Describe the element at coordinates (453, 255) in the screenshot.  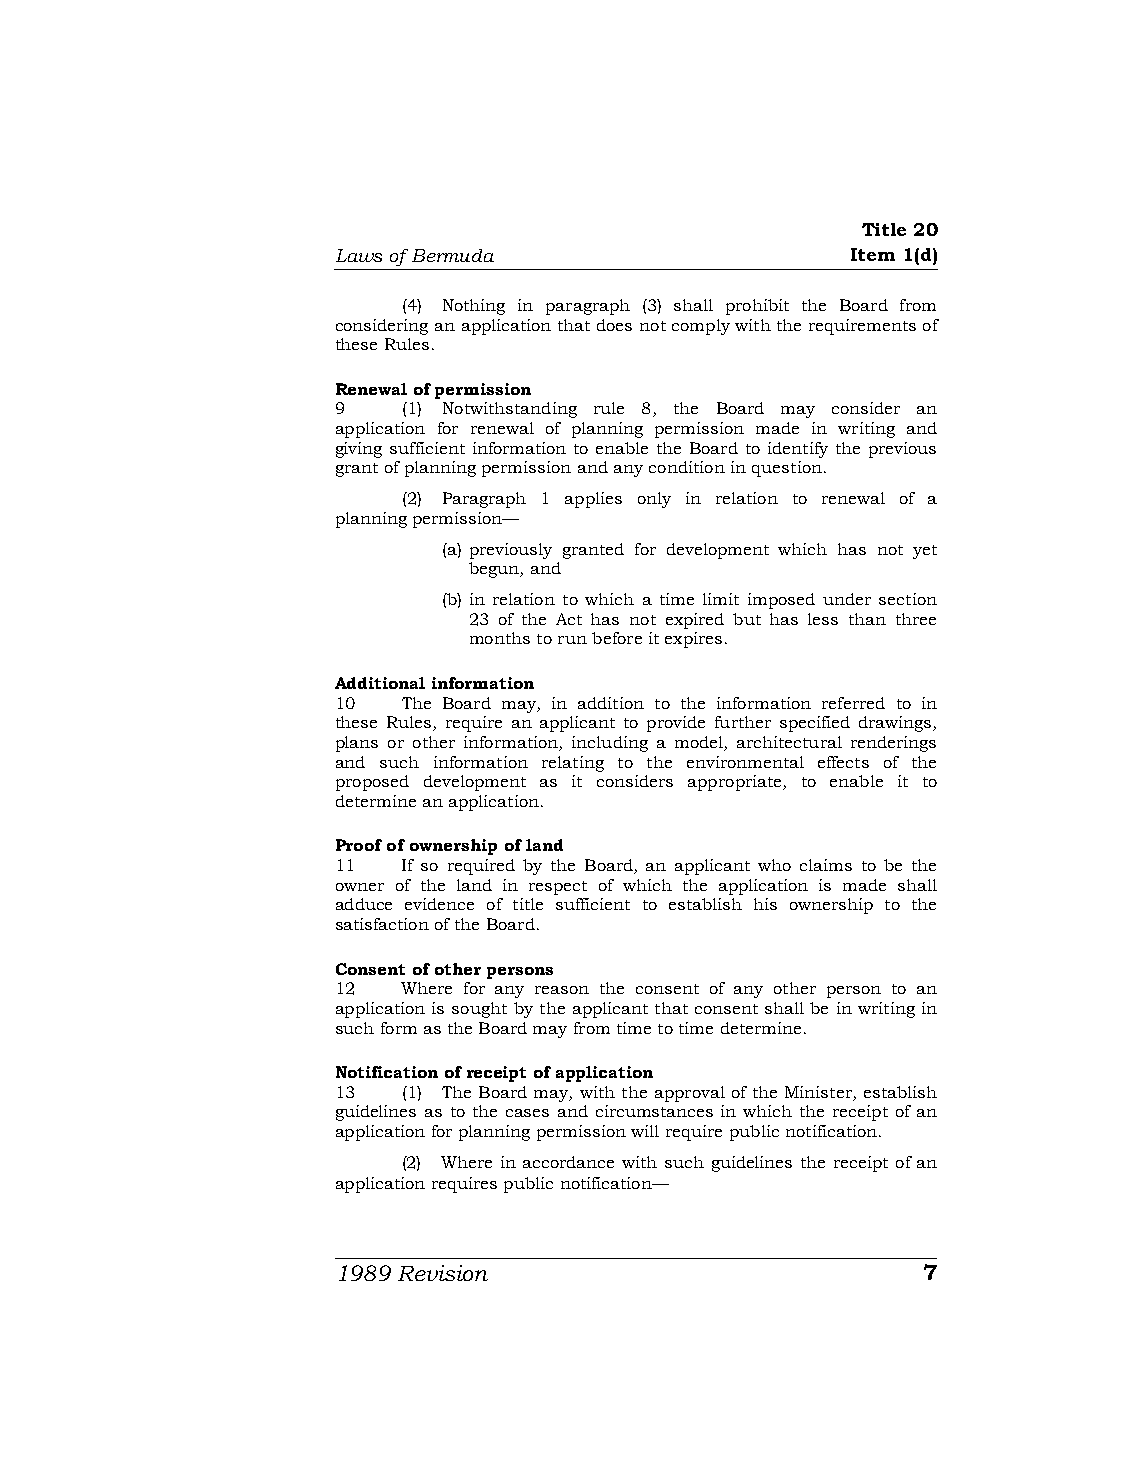
I see `Bermuda` at that location.
